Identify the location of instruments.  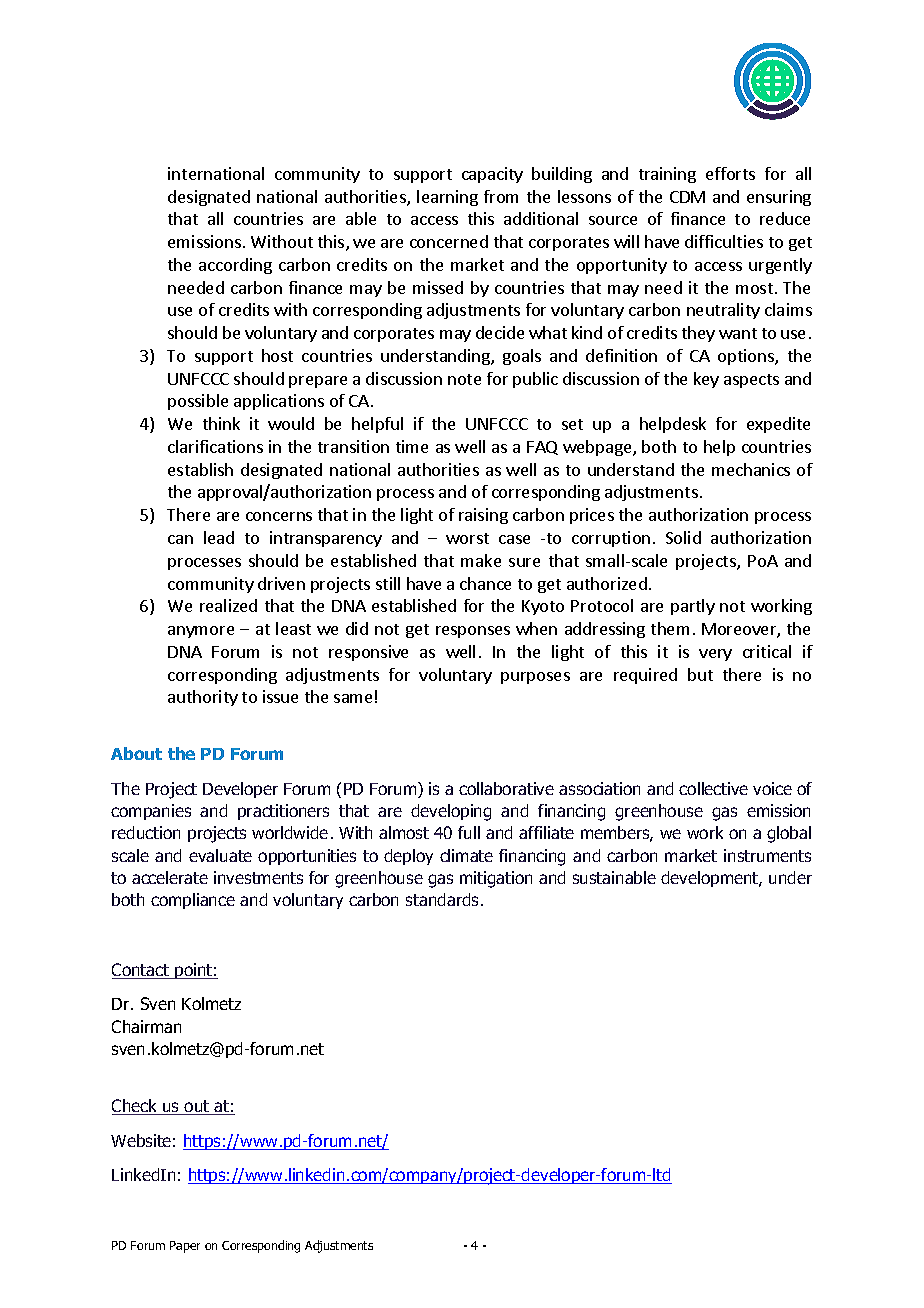
(767, 855).
